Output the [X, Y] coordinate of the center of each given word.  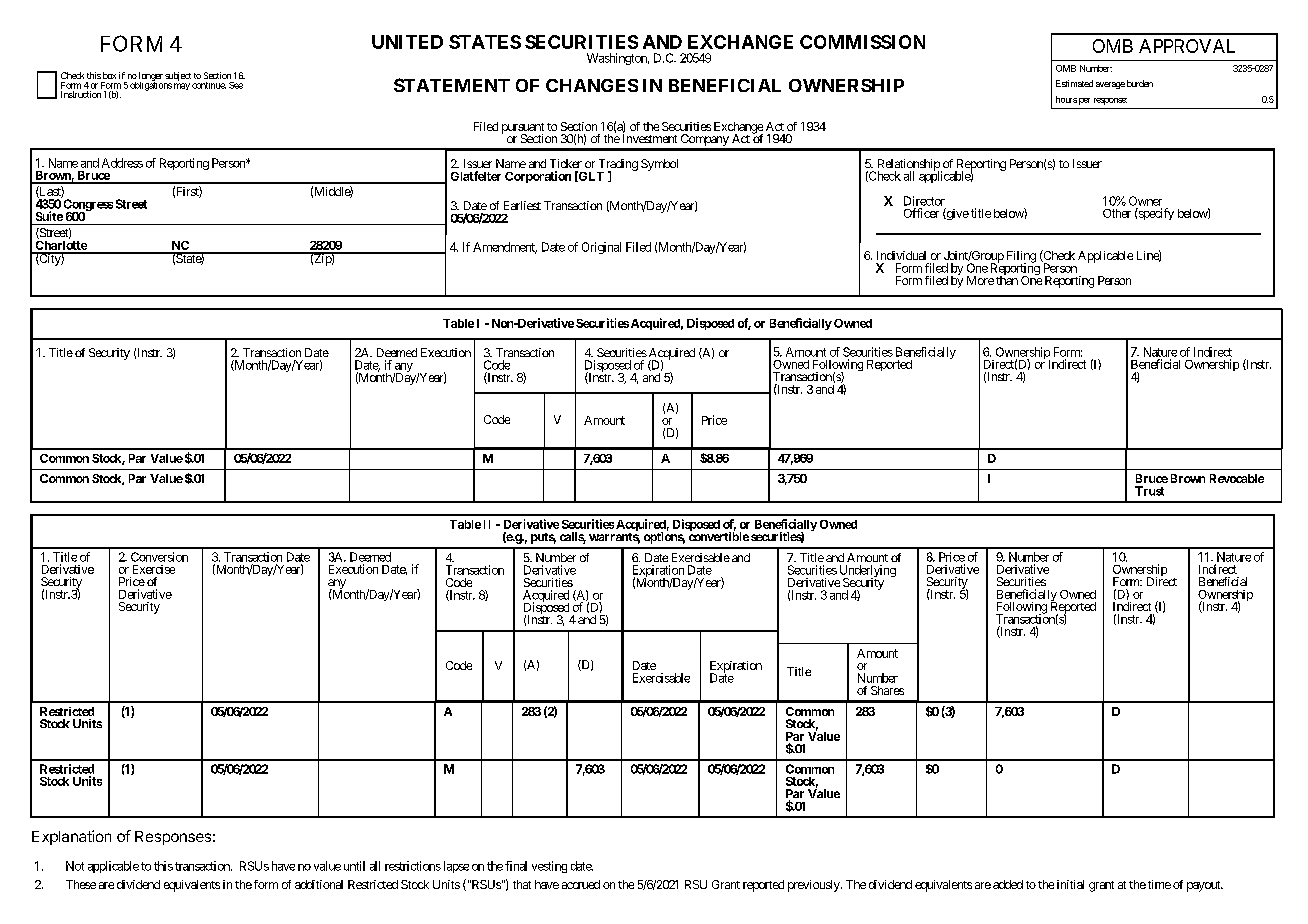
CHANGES [592, 85]
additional [319, 884]
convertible [719, 535]
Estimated [1074, 83]
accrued [581, 884]
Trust [1149, 491]
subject [177, 78]
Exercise [154, 569]
